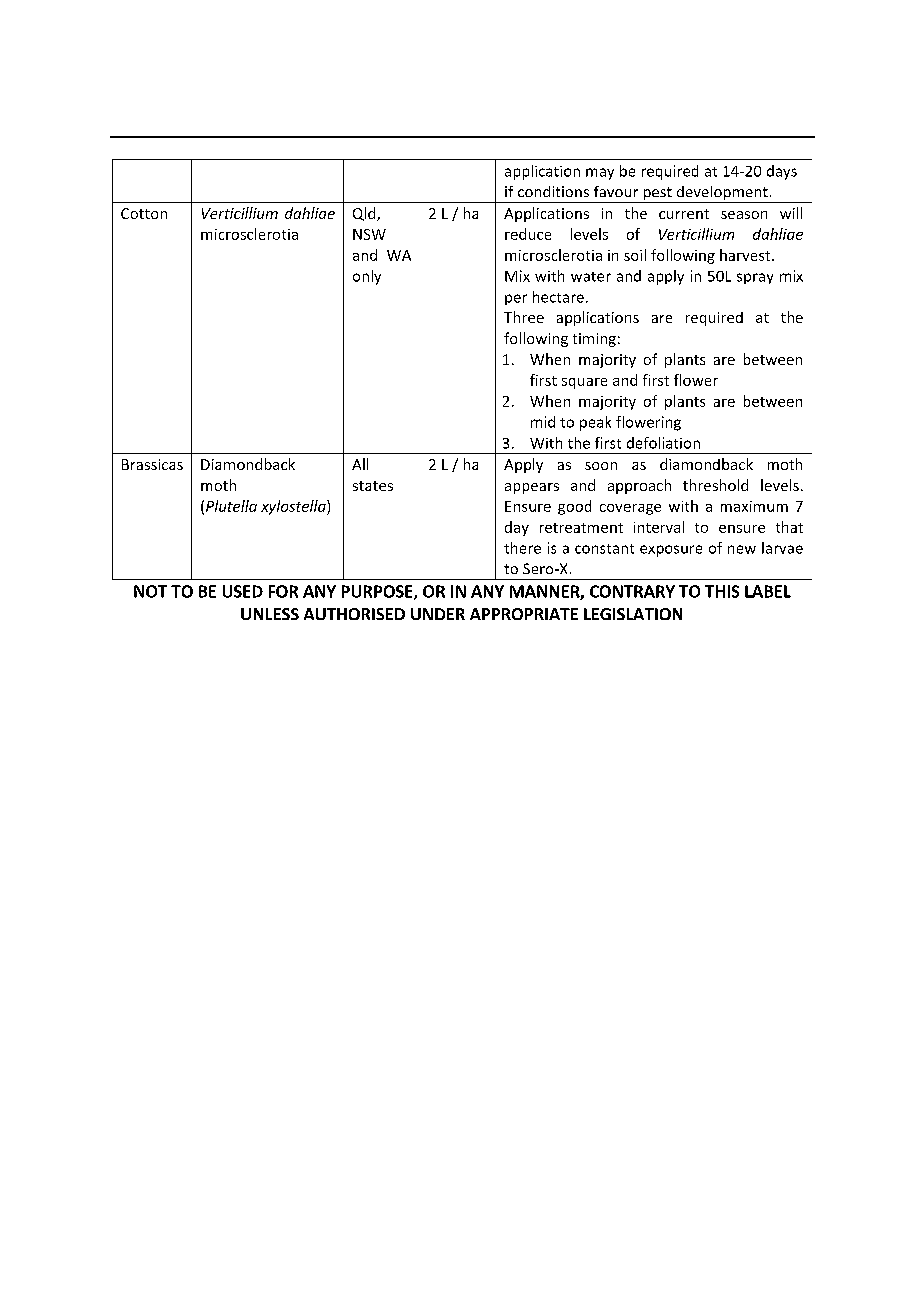 This page has width=924, height=1308. What do you see at coordinates (722, 194) in the page?
I see `development` at bounding box center [722, 194].
